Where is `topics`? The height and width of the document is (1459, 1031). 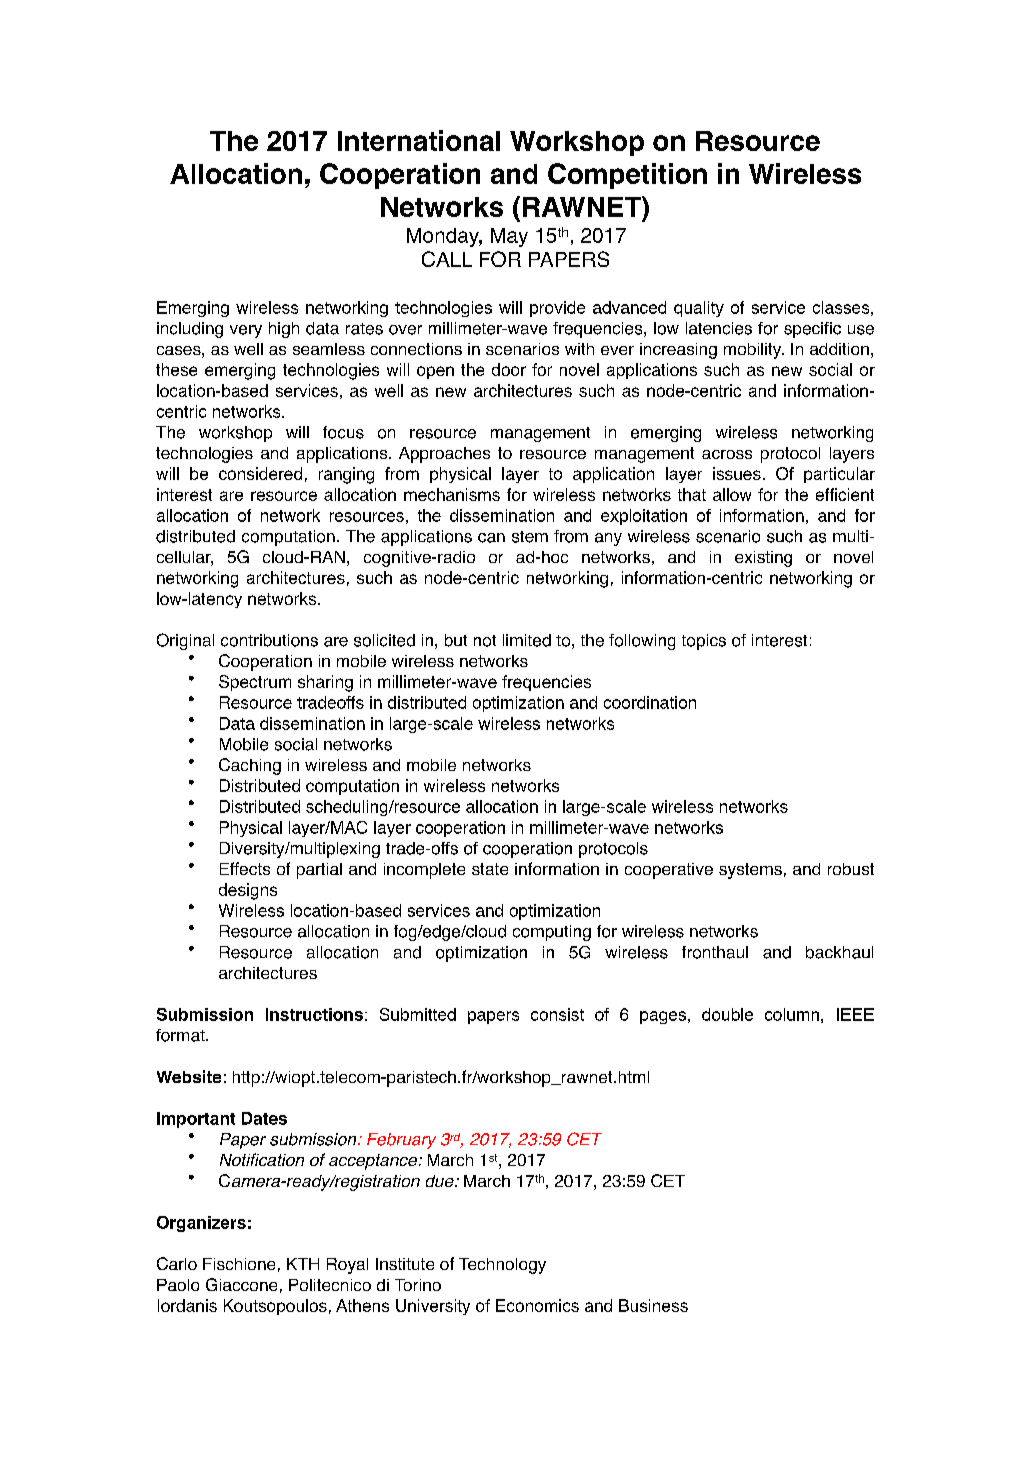 topics is located at coordinates (704, 642).
